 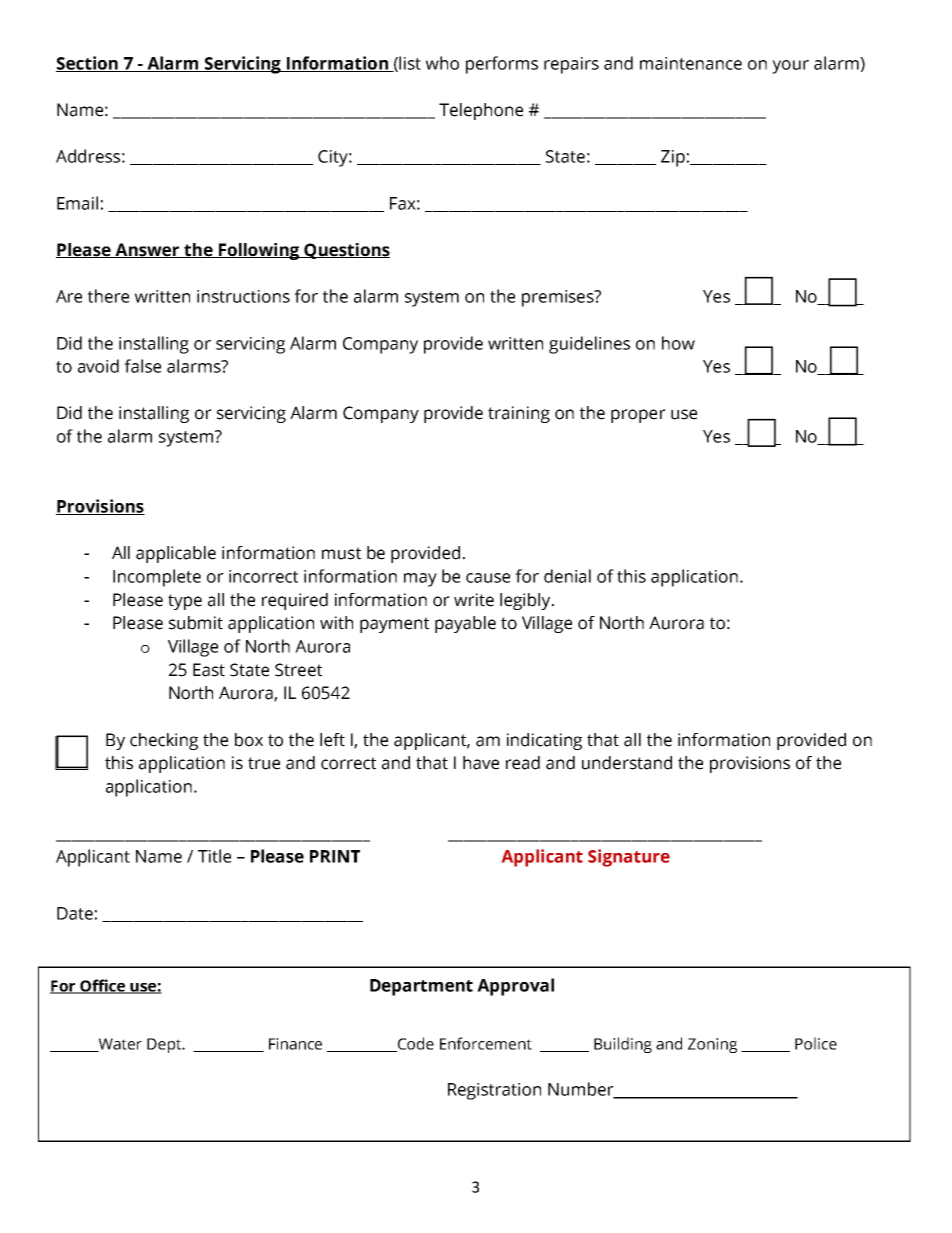 What do you see at coordinates (691, 63) in the document?
I see `maintenance` at bounding box center [691, 63].
